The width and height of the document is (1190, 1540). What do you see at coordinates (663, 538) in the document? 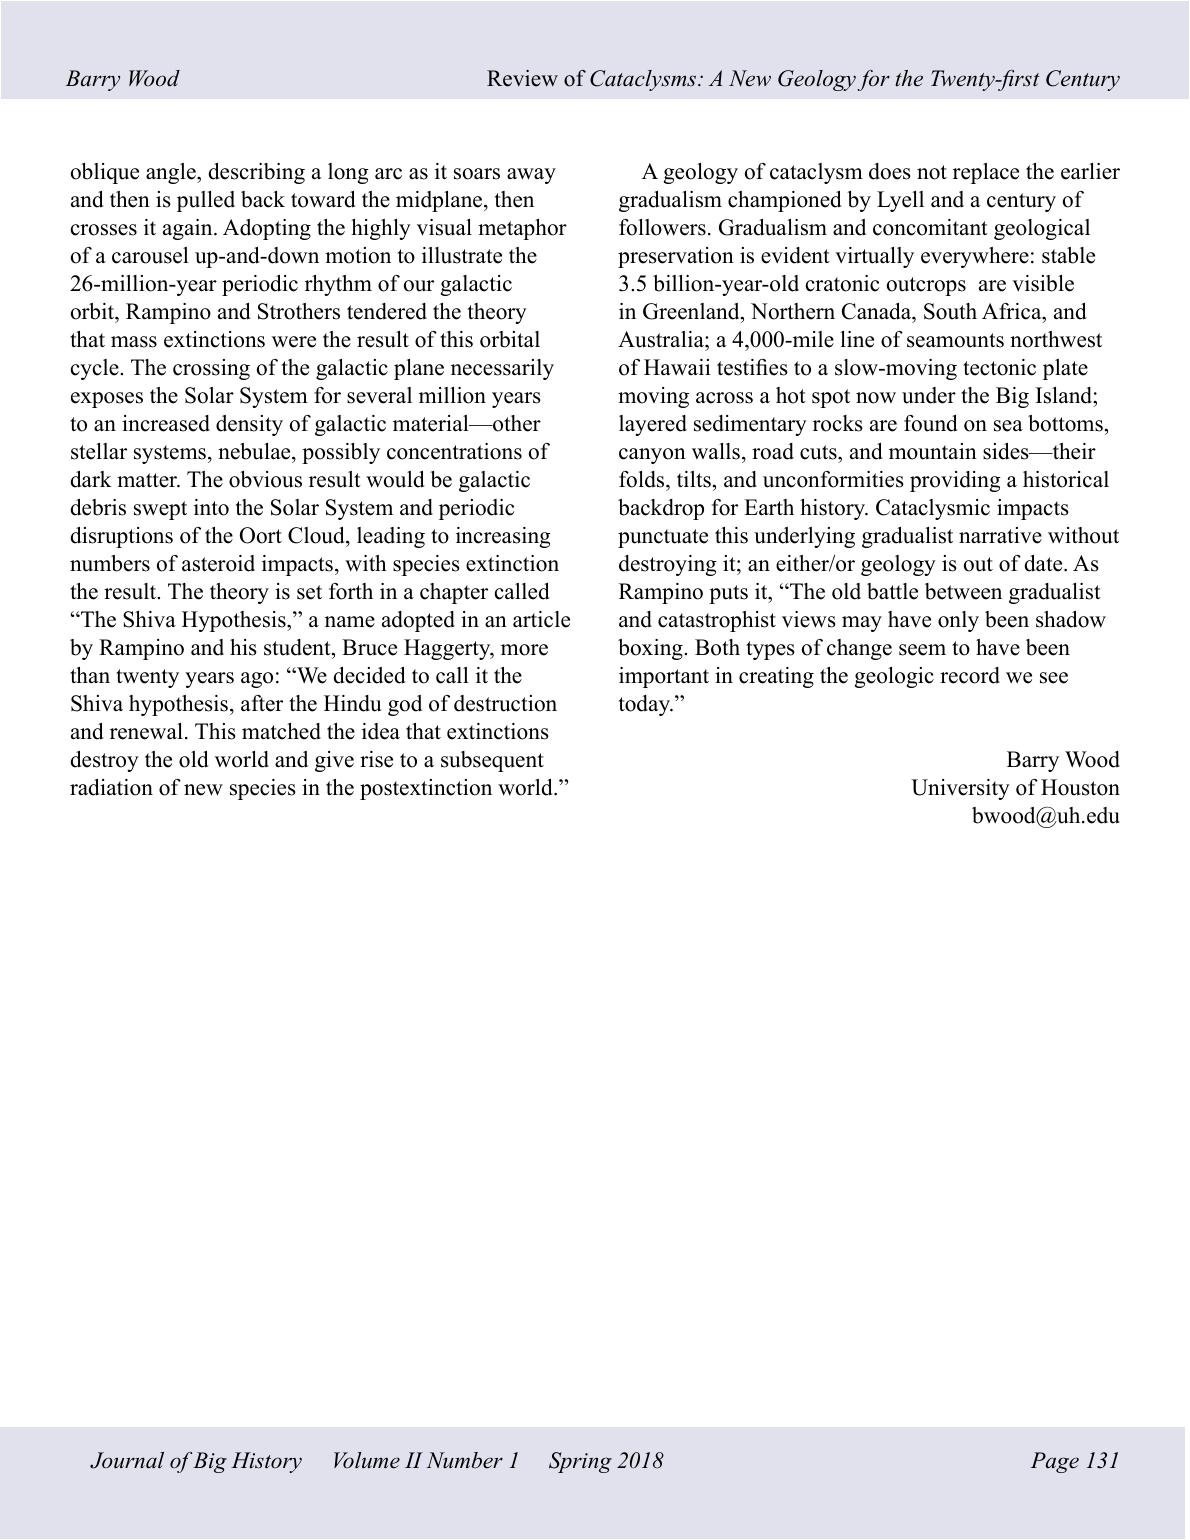
I see `punctuate` at bounding box center [663, 538].
